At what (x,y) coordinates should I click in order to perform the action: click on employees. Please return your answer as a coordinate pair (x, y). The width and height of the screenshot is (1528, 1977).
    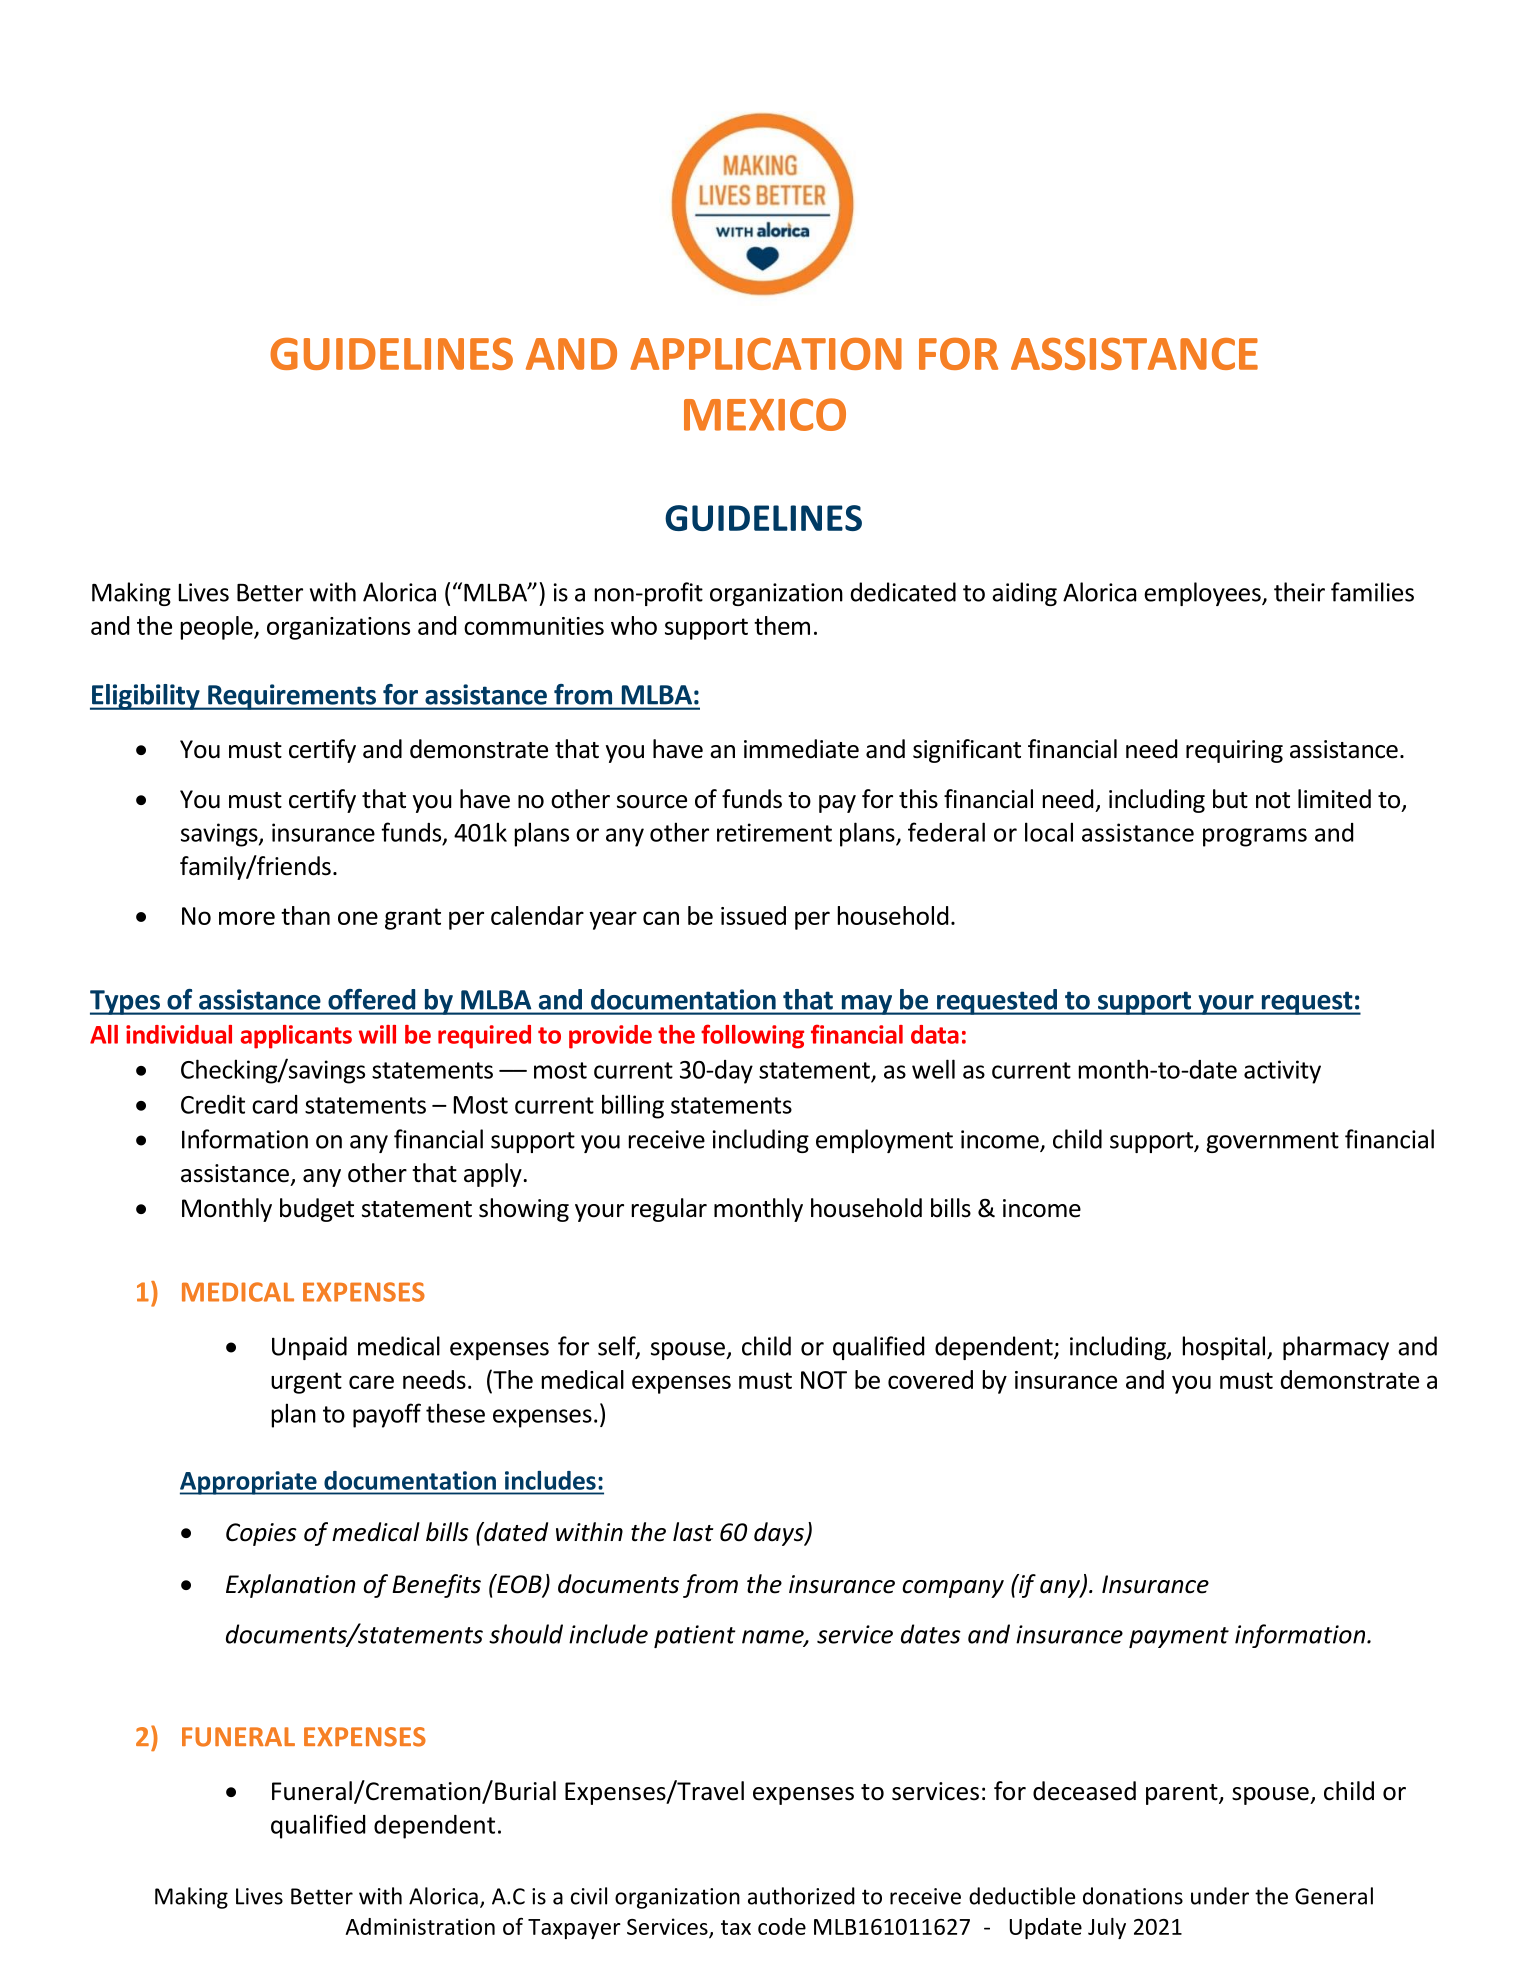
    Looking at the image, I should click on (1203, 594).
